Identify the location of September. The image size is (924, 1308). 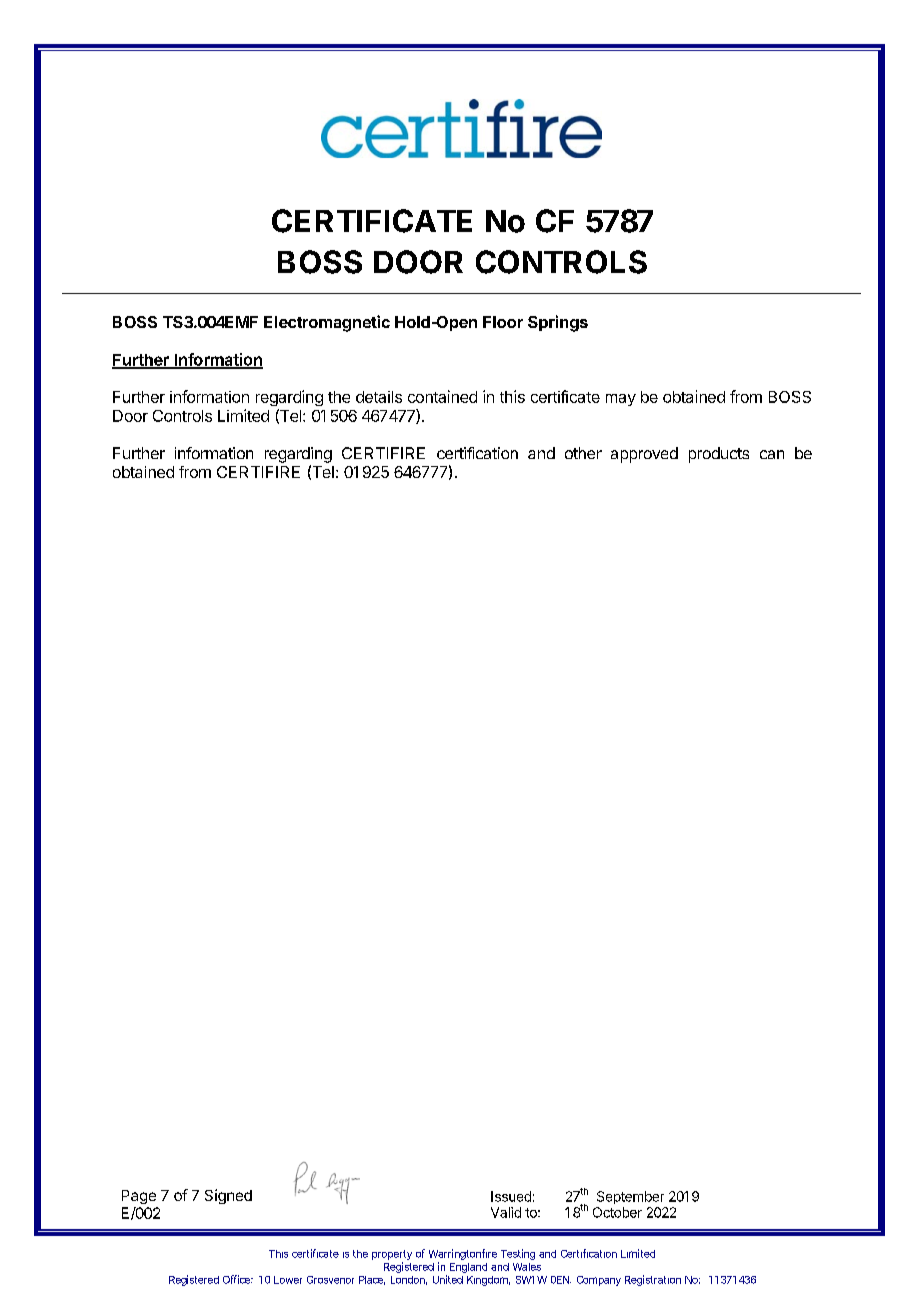
(630, 1197).
